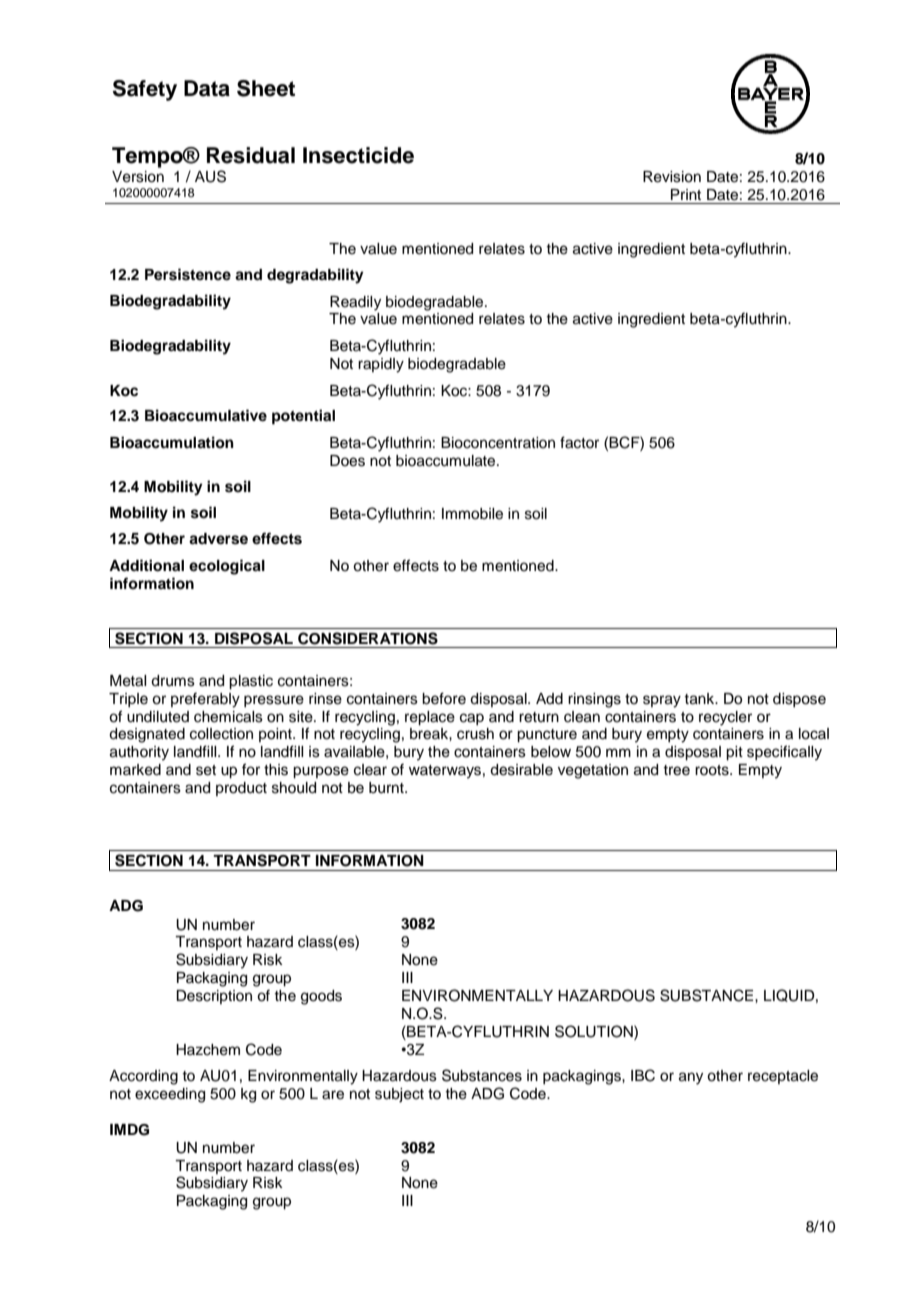 The height and width of the page is (1308, 924). What do you see at coordinates (206, 415) in the page?
I see `Bioaccumulative` at bounding box center [206, 415].
